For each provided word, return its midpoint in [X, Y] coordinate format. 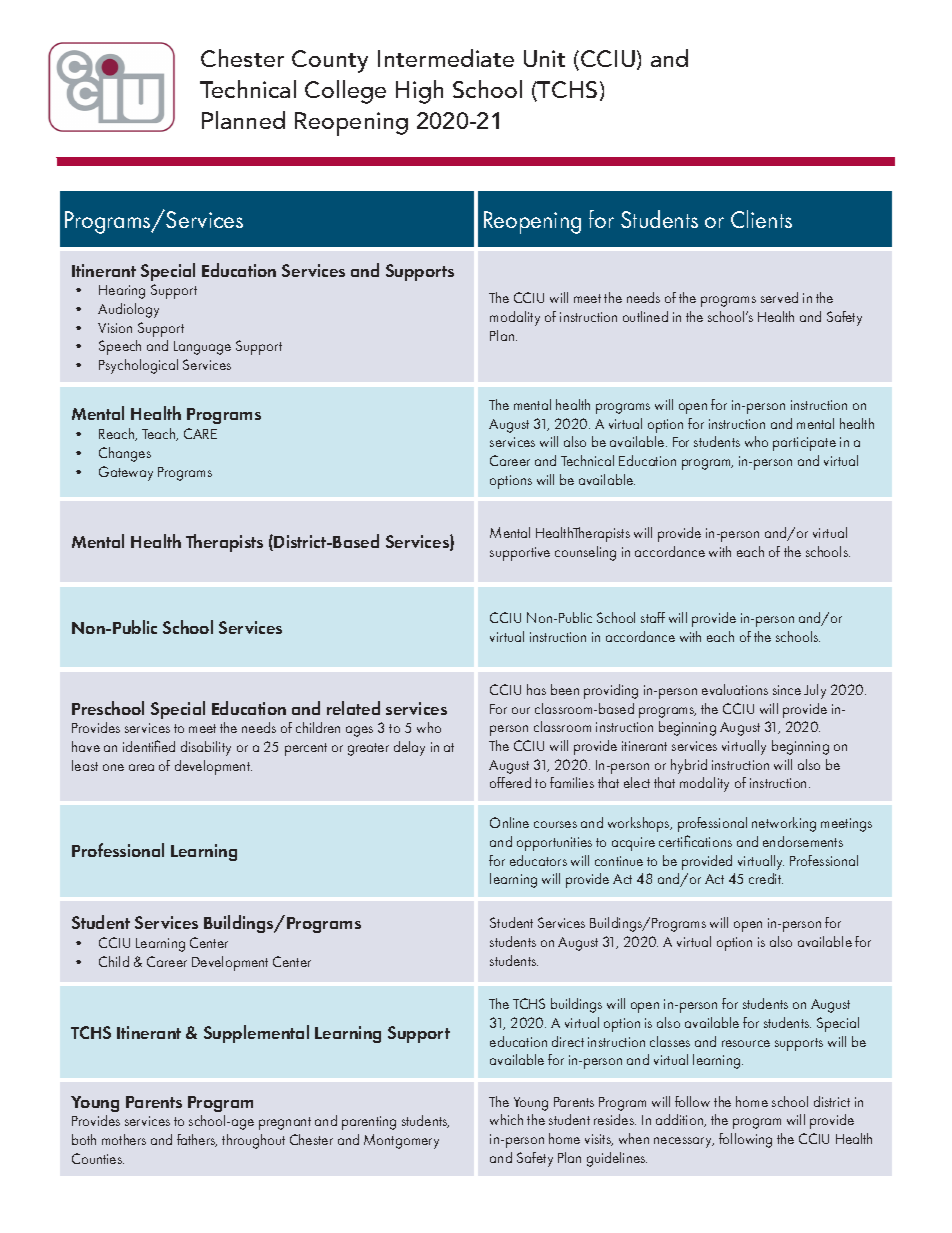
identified [149, 746]
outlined [645, 316]
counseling [585, 553]
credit [766, 878]
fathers [197, 1140]
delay [409, 748]
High [419, 92]
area [141, 767]
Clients [761, 219]
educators [538, 860]
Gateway [126, 473]
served [779, 297]
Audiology [128, 310]
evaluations [735, 689]
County [330, 61]
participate [804, 444]
